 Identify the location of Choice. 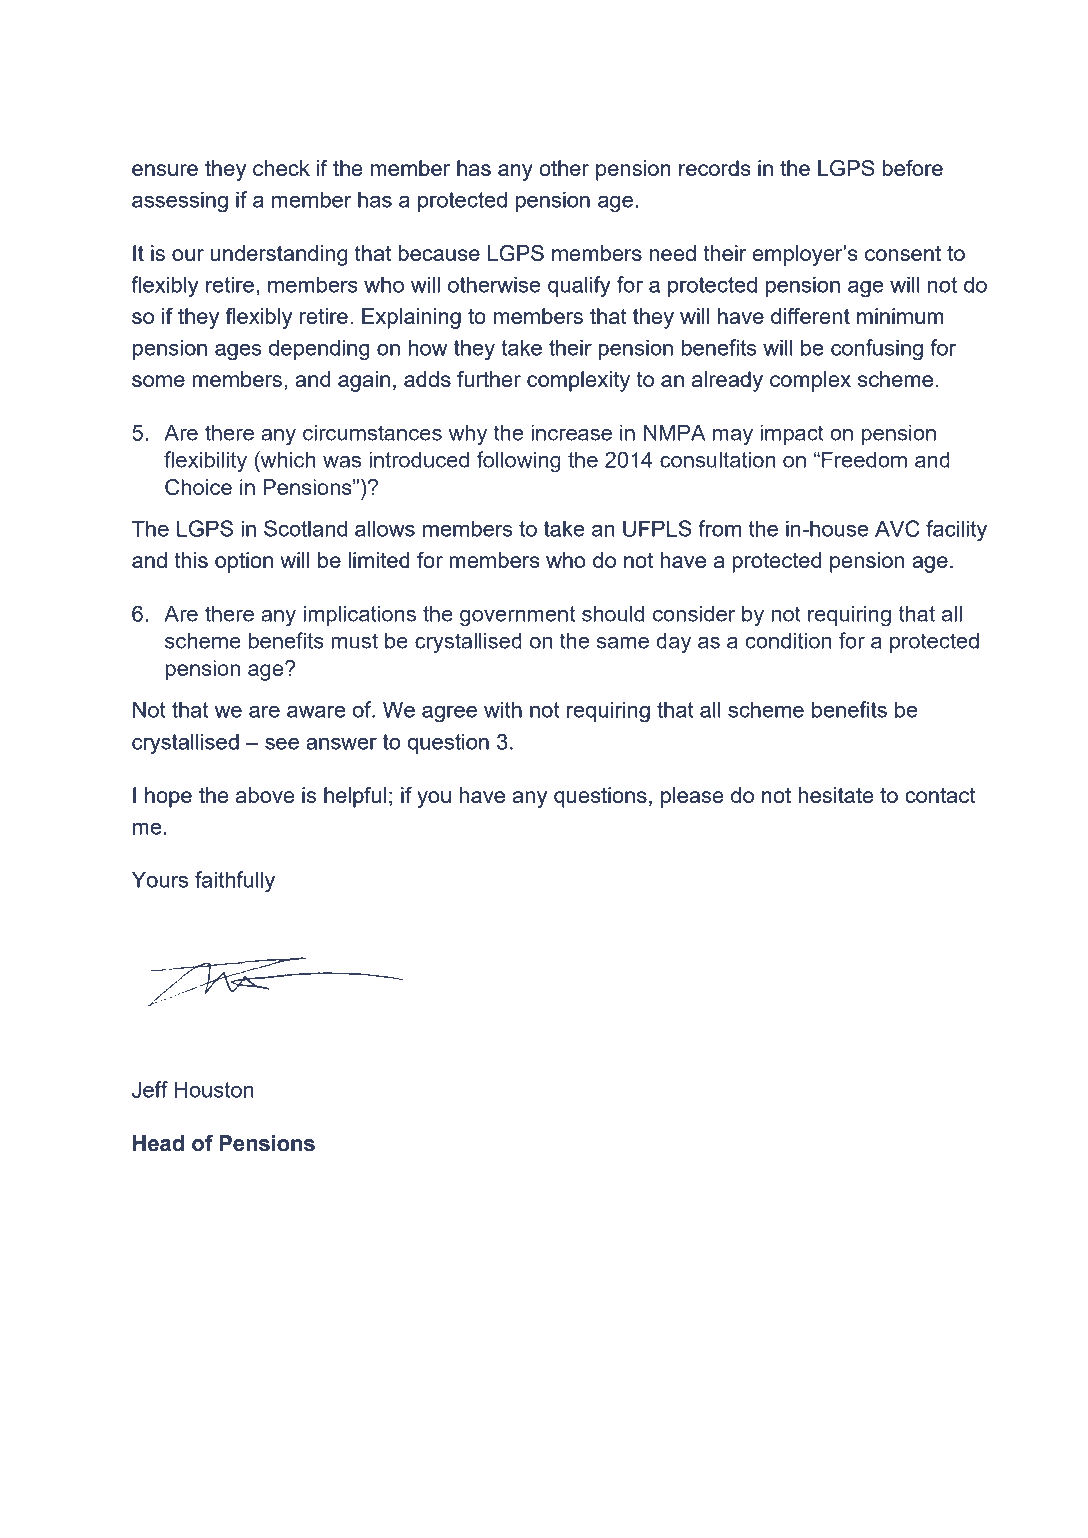
(198, 487).
